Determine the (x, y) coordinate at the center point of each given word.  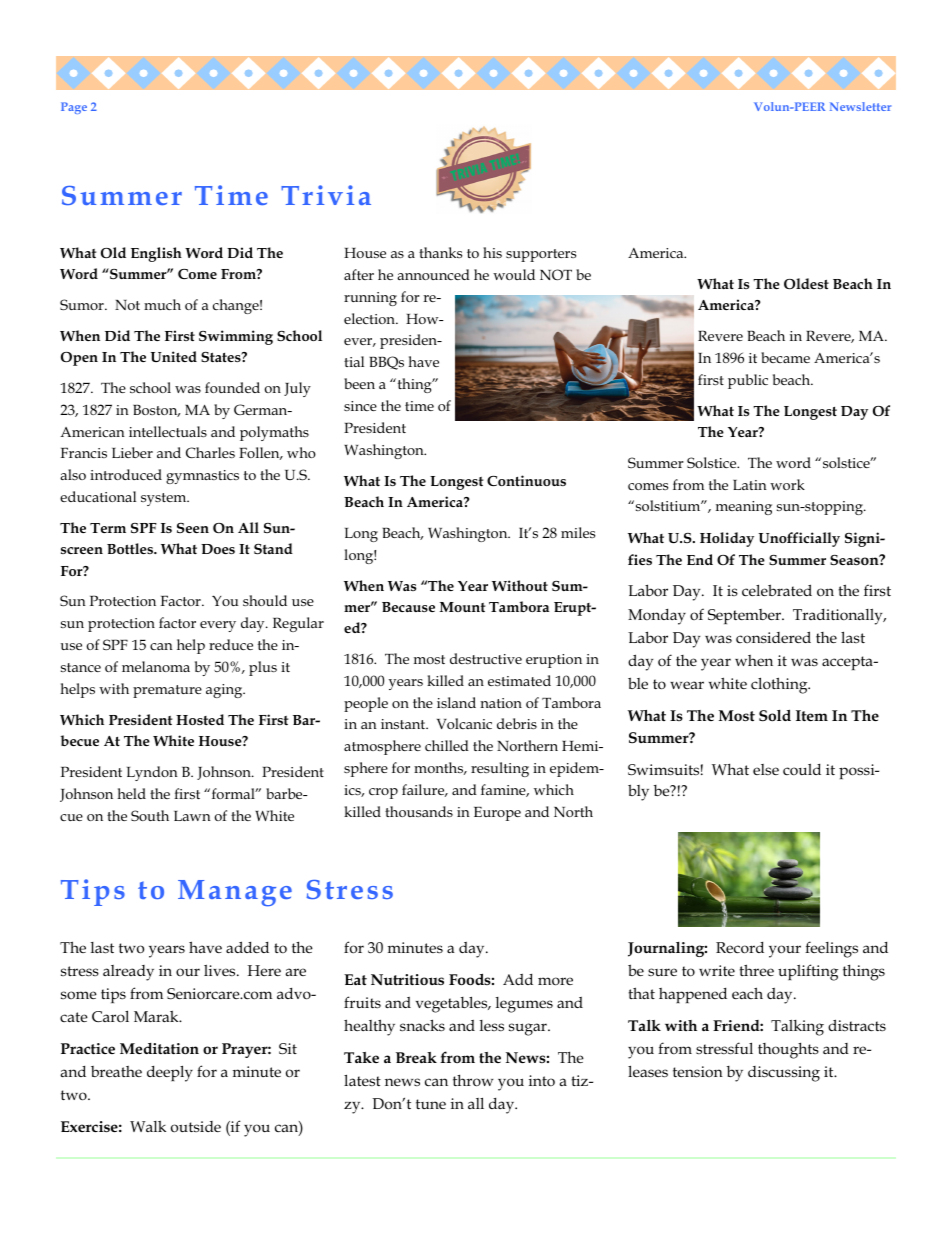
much (162, 304)
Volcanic (464, 723)
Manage (235, 893)
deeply (170, 1073)
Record (740, 948)
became (785, 357)
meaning (744, 508)
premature (167, 691)
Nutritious (407, 980)
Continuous (526, 480)
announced (433, 274)
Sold (775, 715)
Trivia (326, 195)
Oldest (806, 283)
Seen (193, 528)
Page (74, 108)
